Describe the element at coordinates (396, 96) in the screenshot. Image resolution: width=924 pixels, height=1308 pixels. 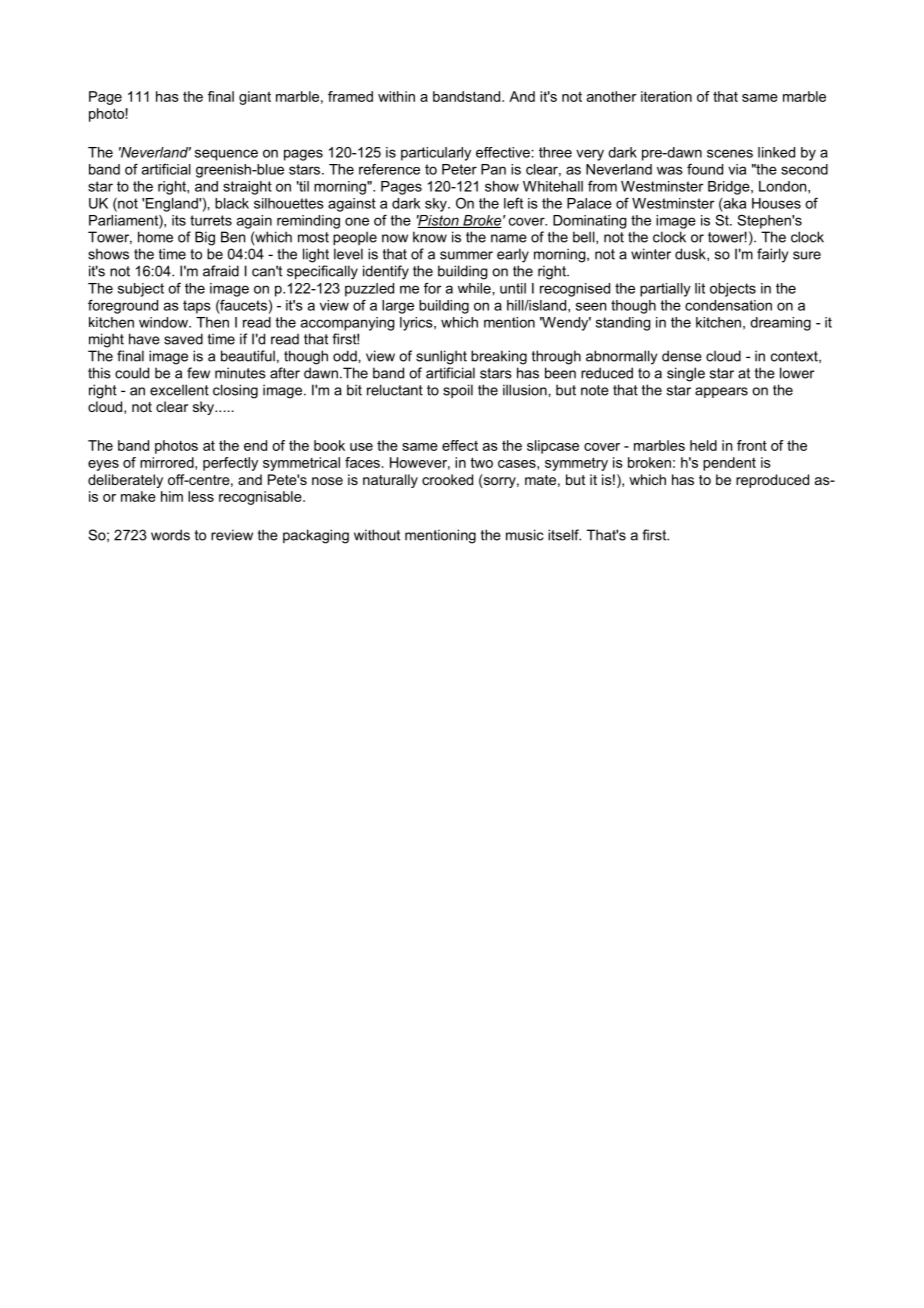
I see `within` at that location.
